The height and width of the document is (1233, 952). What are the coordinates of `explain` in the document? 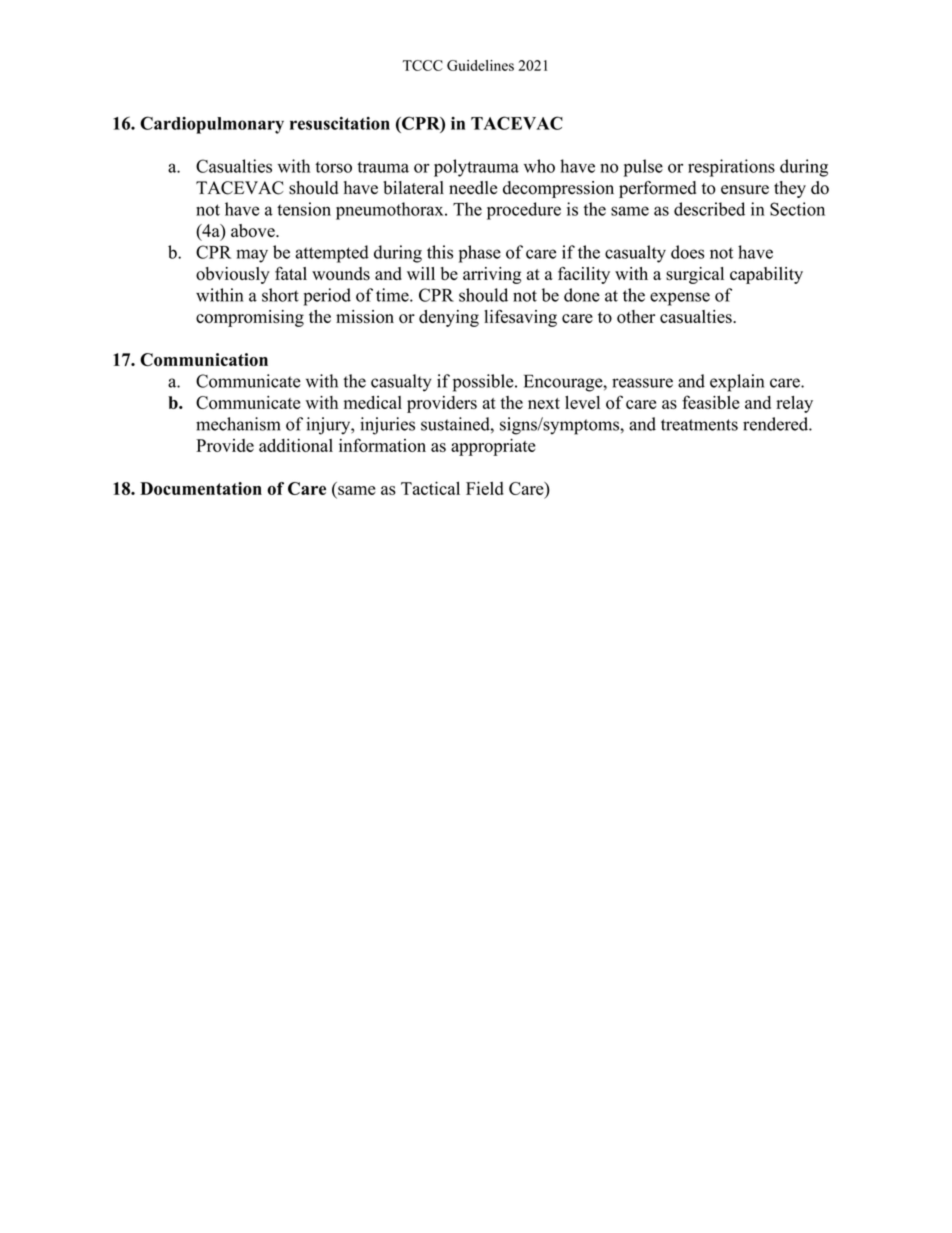 It's located at (737, 383).
